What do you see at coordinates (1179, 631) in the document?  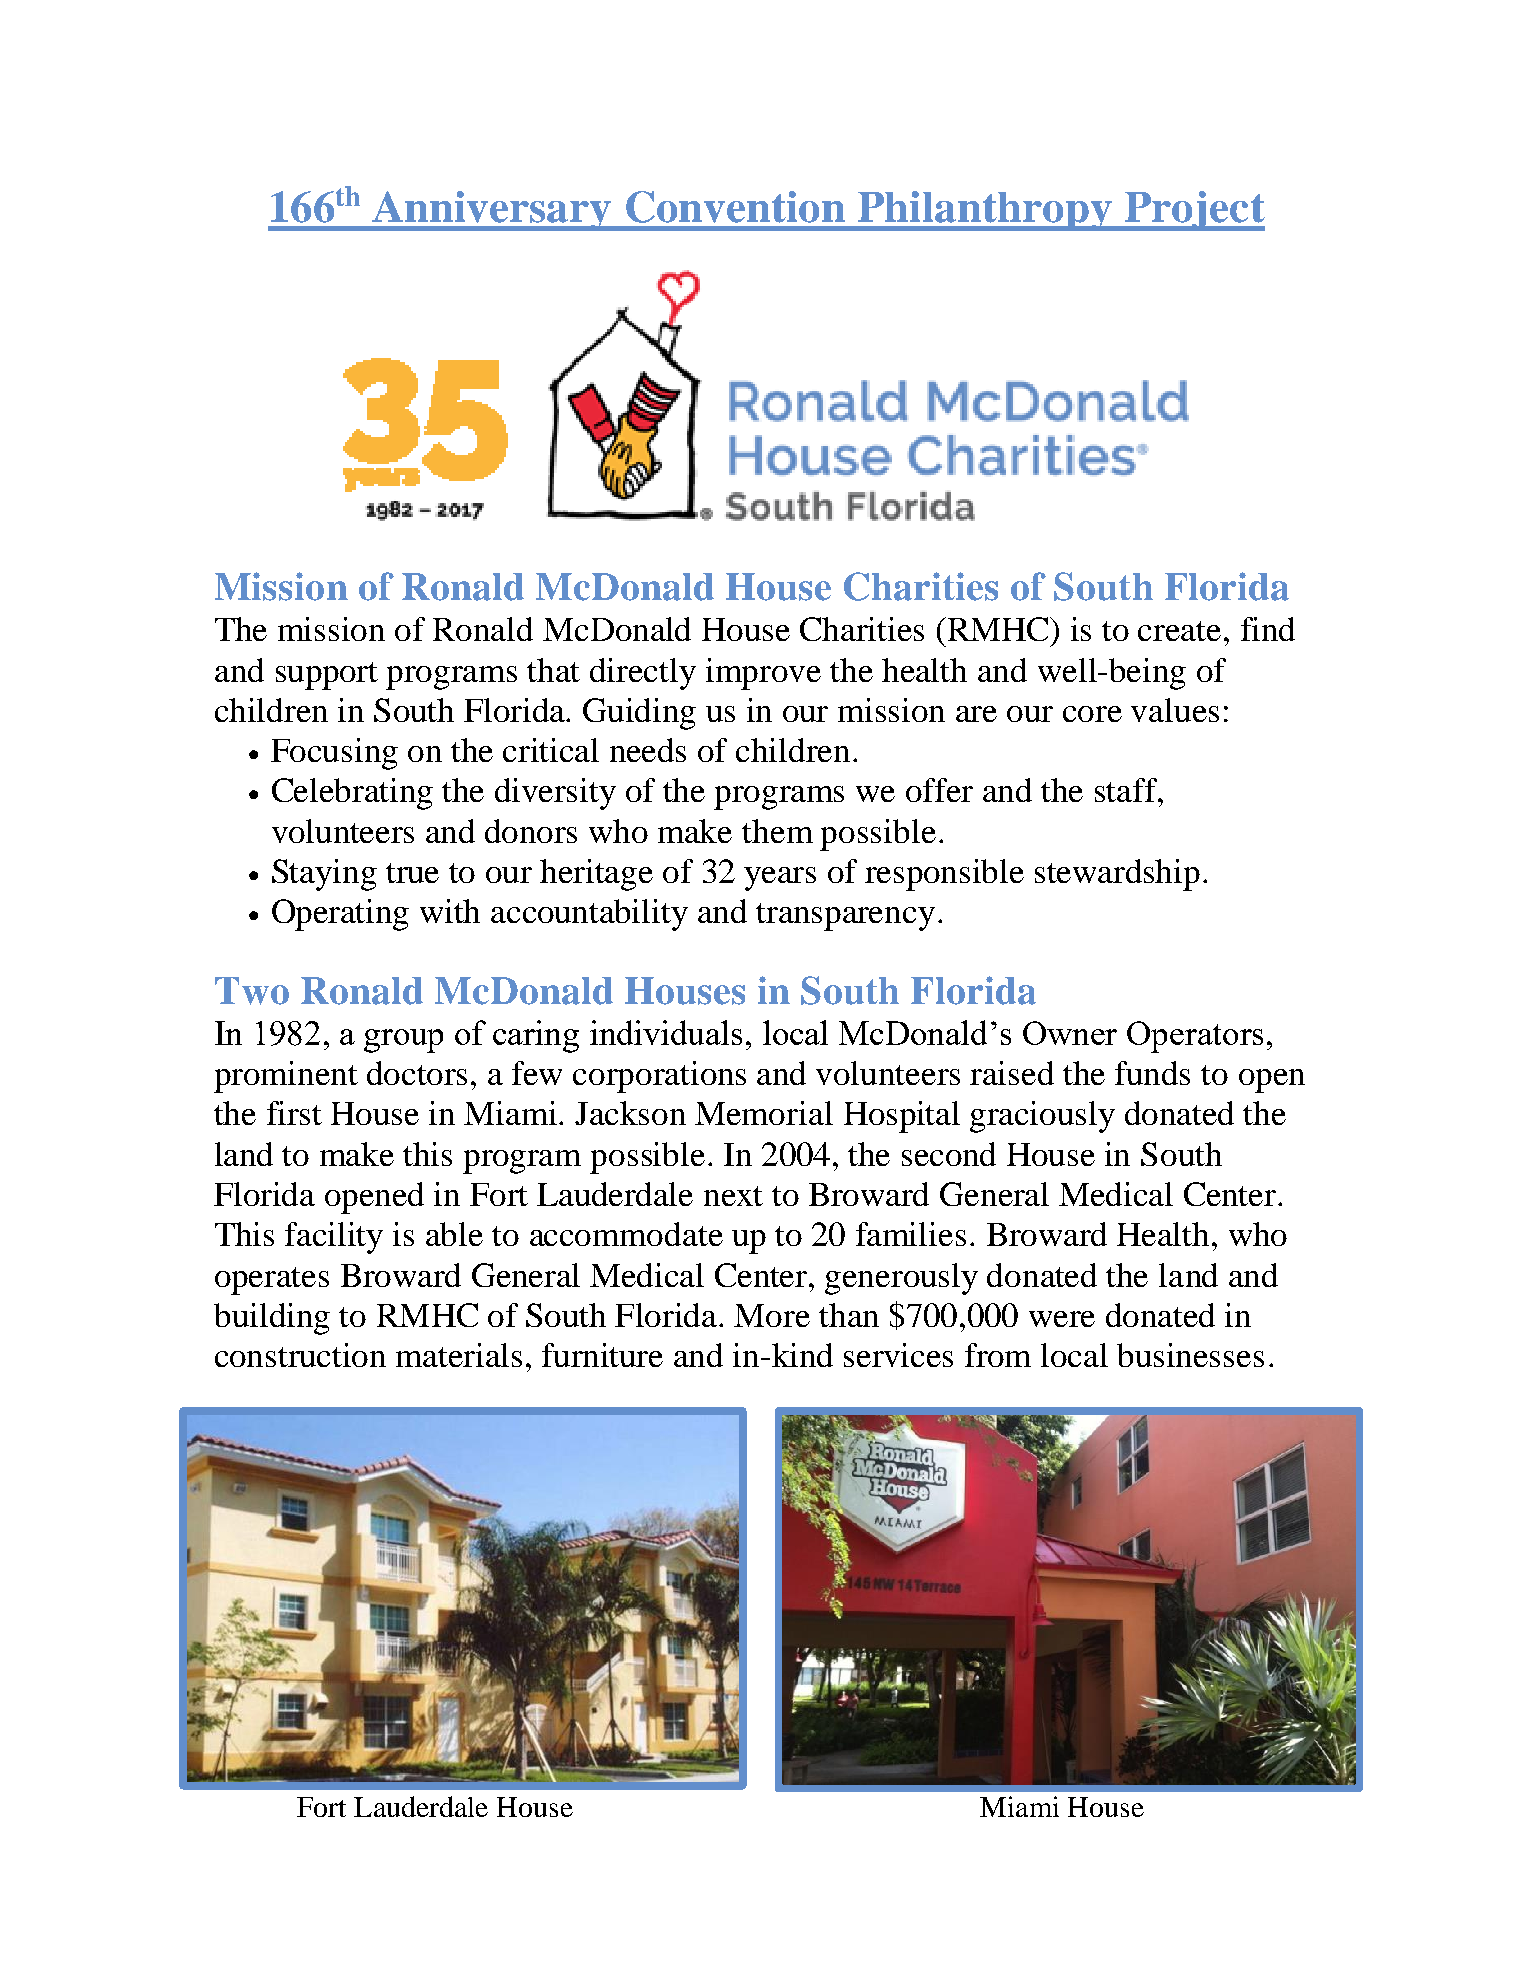 I see `create` at bounding box center [1179, 631].
